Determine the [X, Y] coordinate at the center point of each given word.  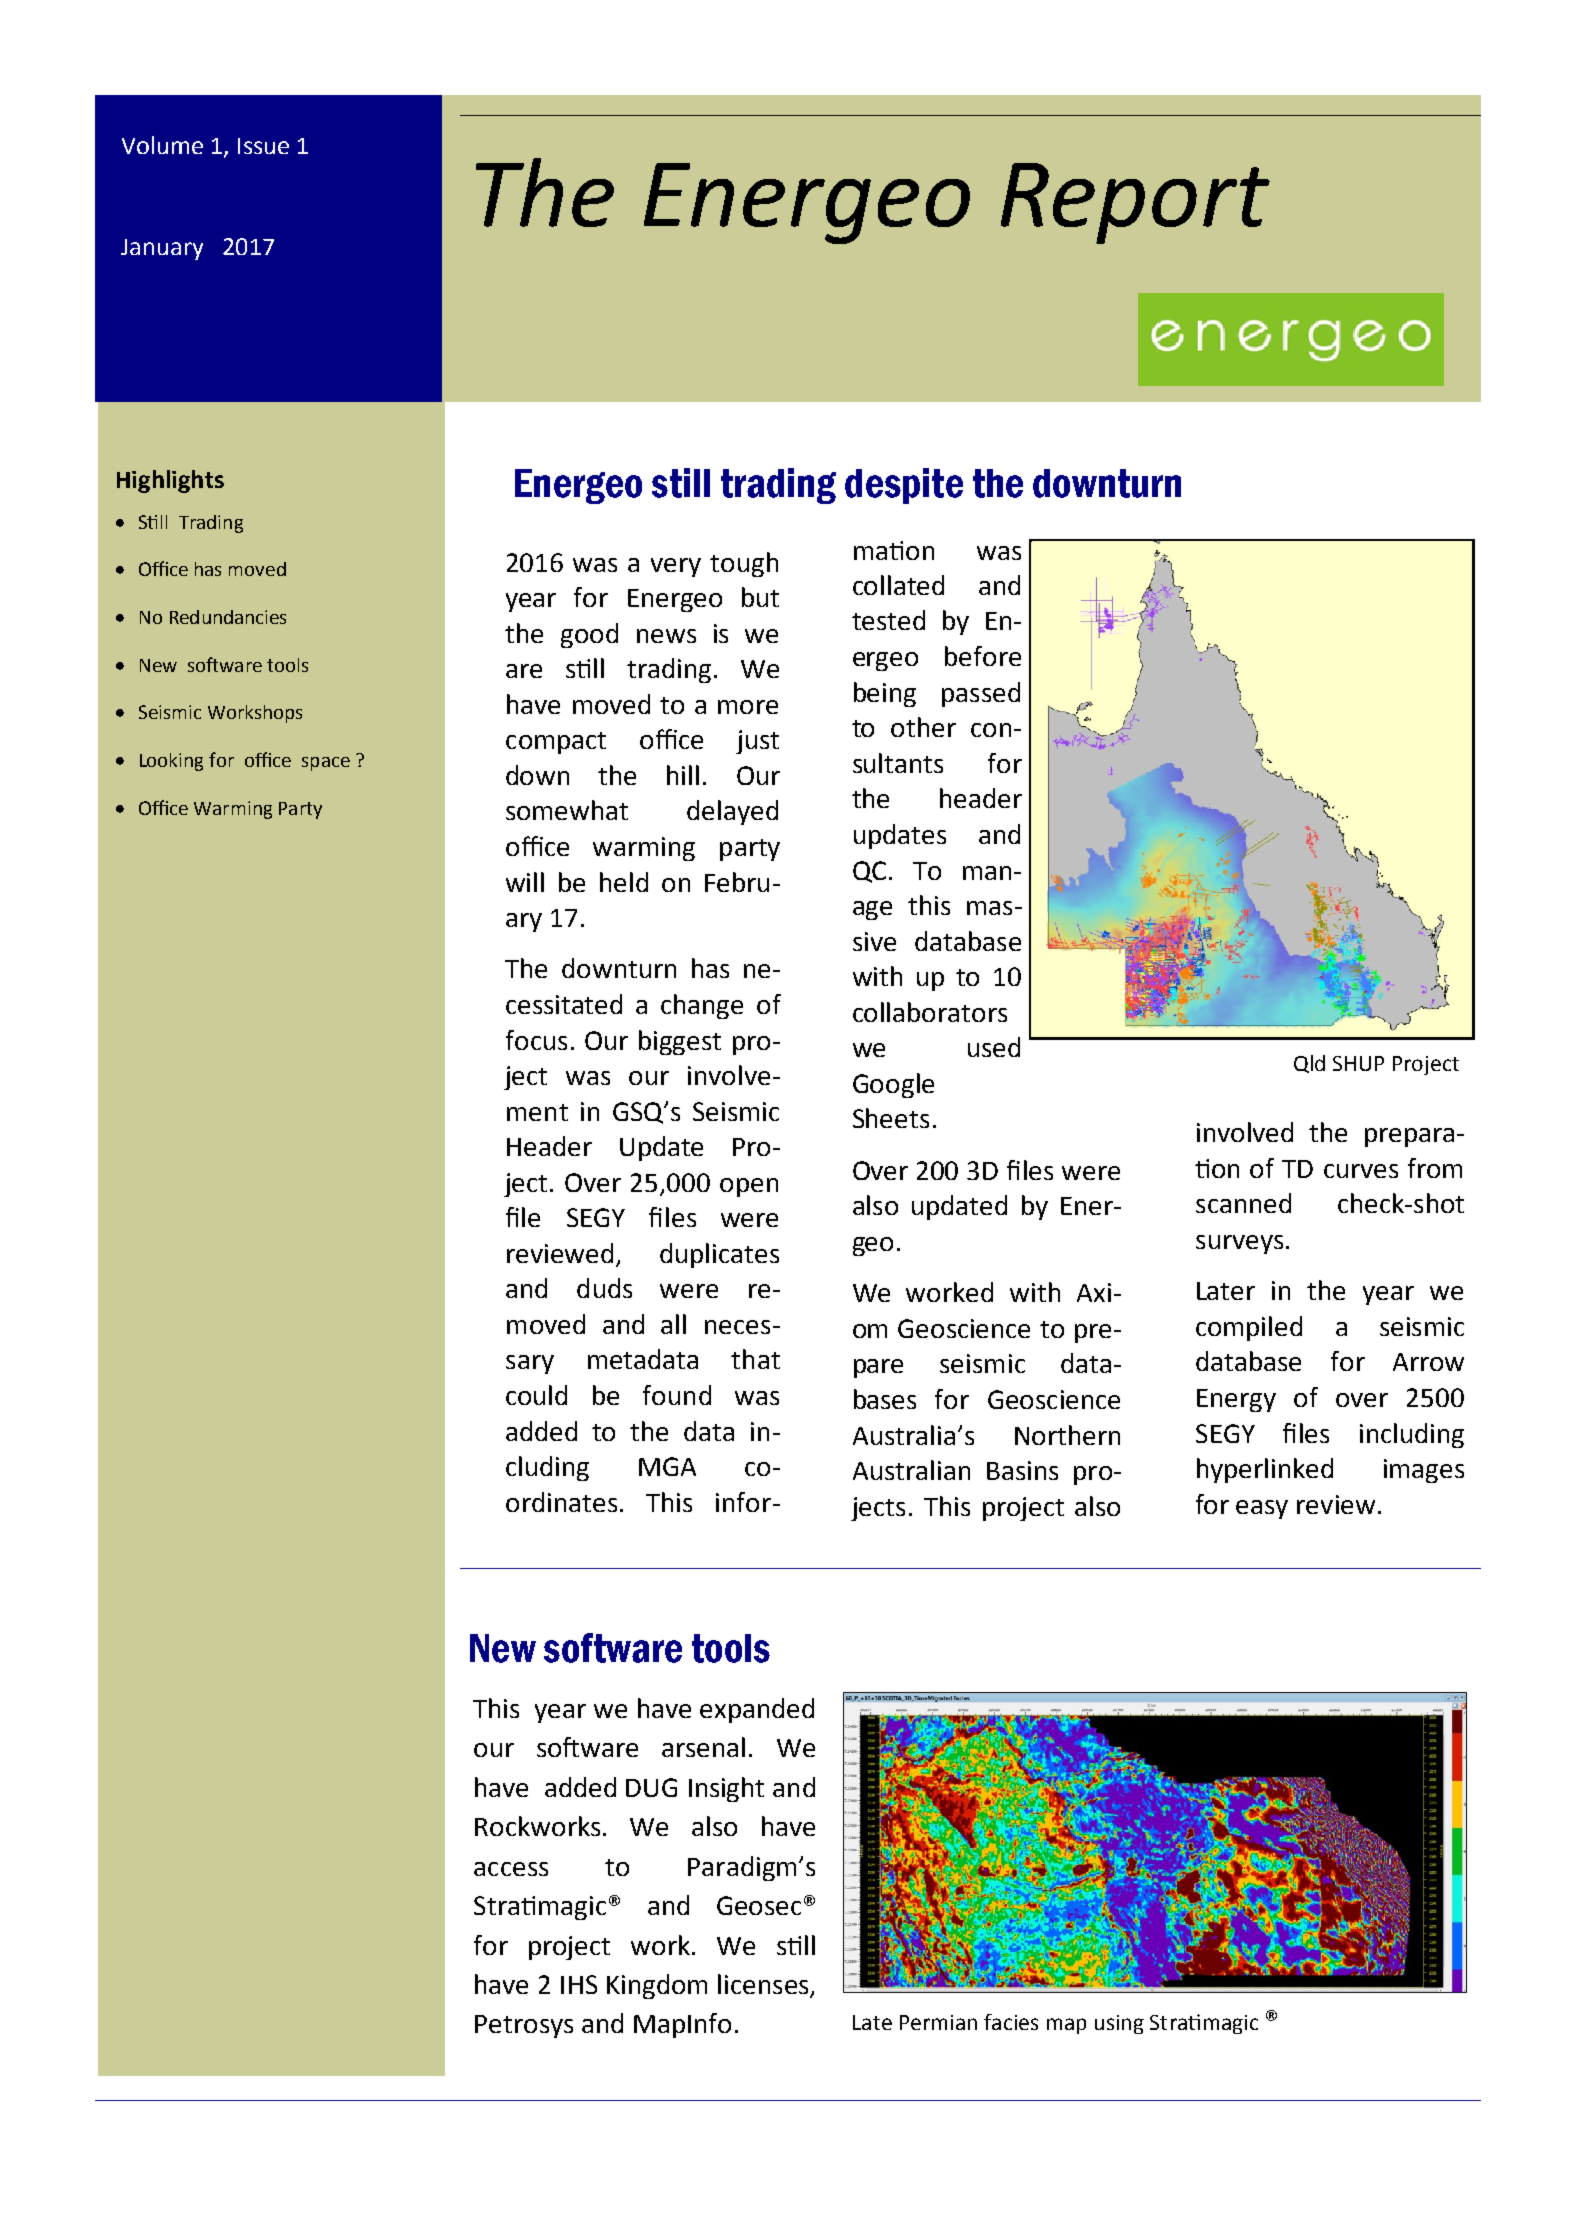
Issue [263, 146]
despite [904, 486]
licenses [764, 1985]
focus [536, 1040]
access [511, 1869]
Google [893, 1085]
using [1119, 2024]
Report [1135, 203]
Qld [1309, 1064]
